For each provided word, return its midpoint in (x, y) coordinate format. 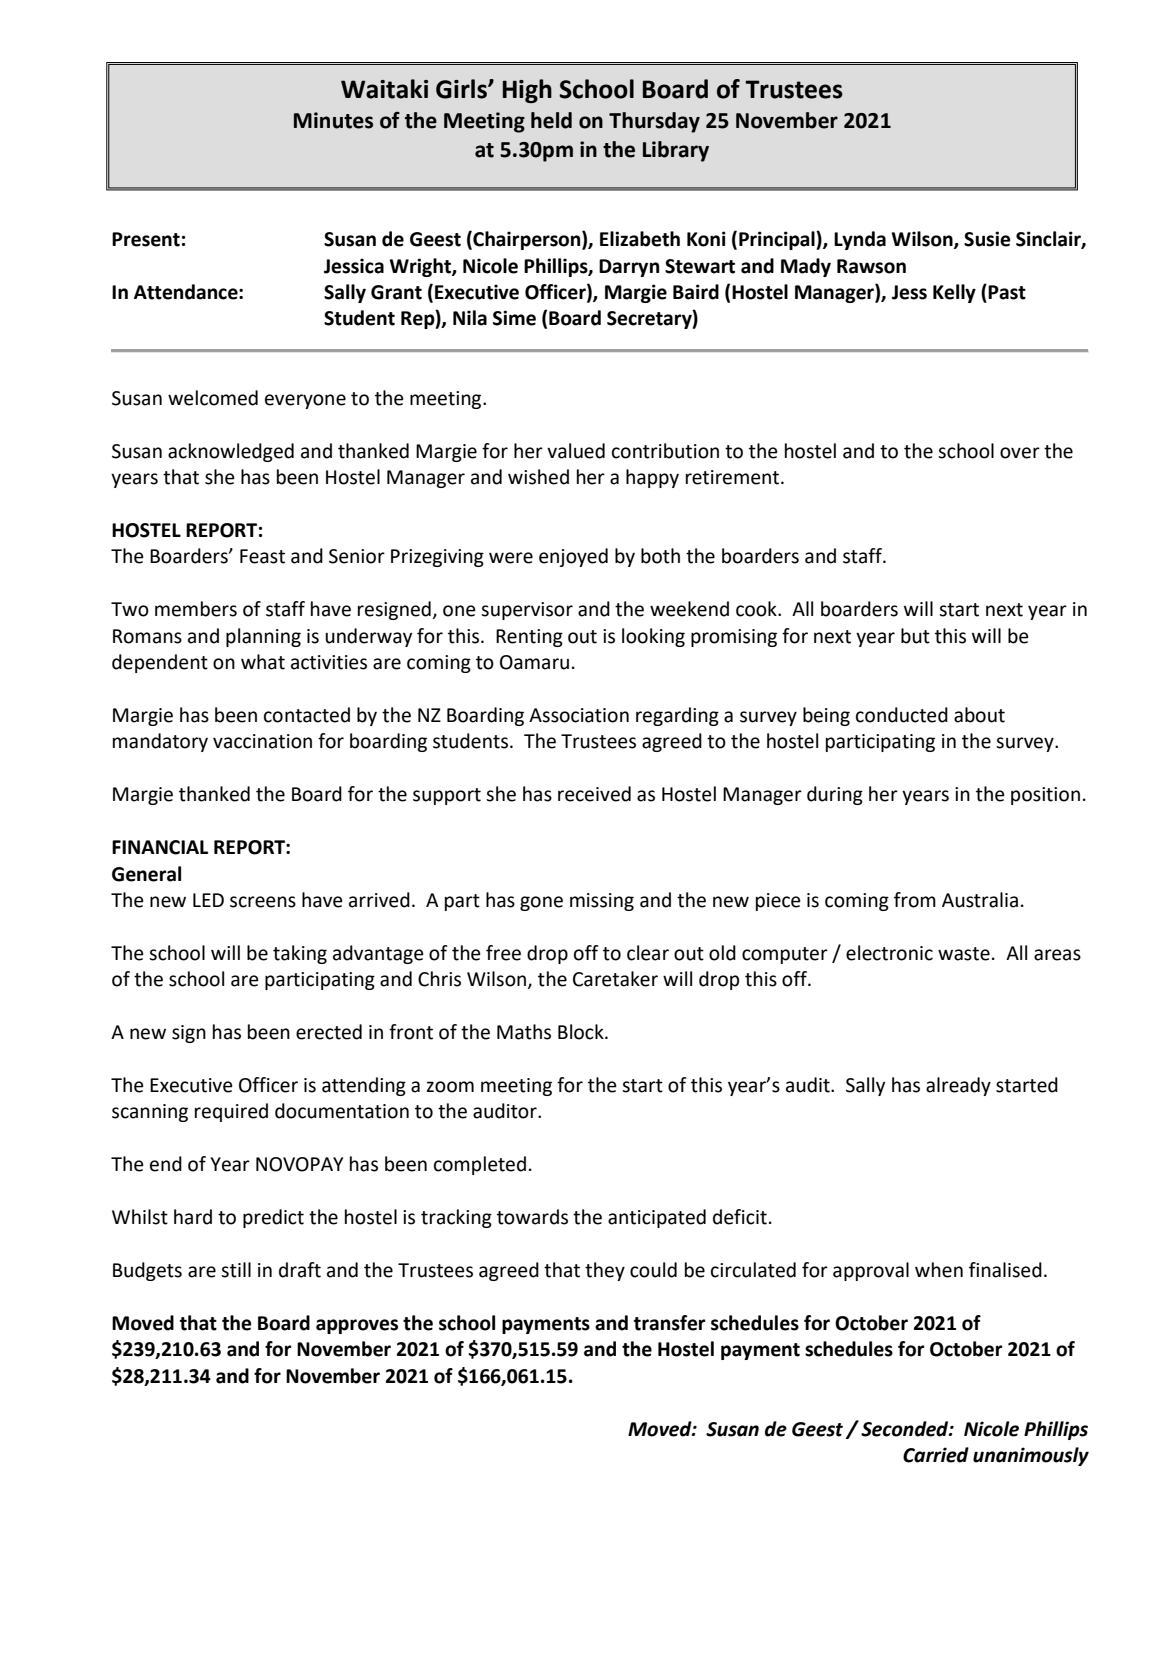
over (1020, 453)
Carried (936, 1455)
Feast (262, 556)
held (551, 120)
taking (300, 954)
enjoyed (573, 557)
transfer (670, 1323)
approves (357, 1326)
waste (964, 954)
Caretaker (615, 979)
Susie (987, 239)
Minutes (333, 120)
